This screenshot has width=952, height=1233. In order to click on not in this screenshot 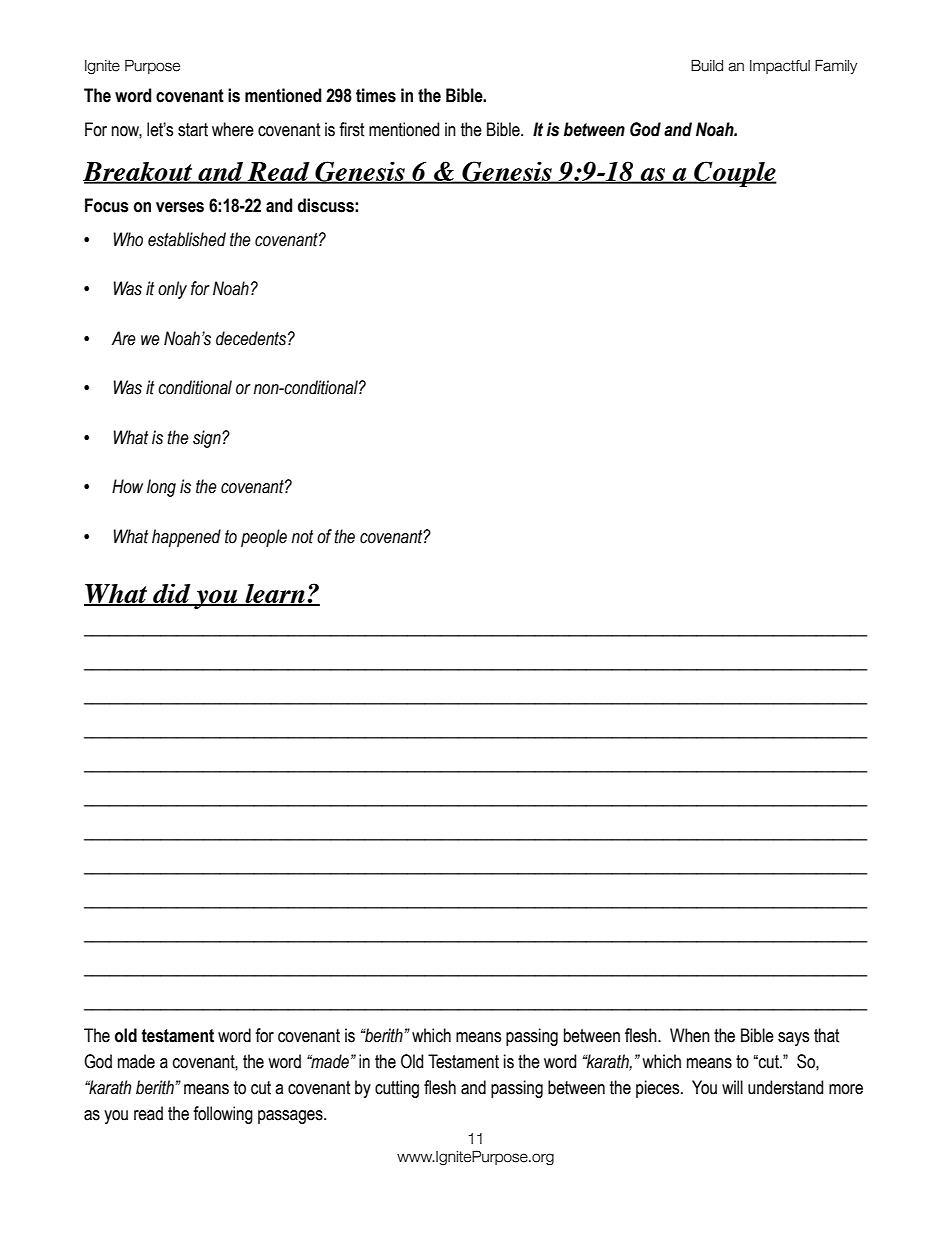, I will do `click(302, 537)`.
